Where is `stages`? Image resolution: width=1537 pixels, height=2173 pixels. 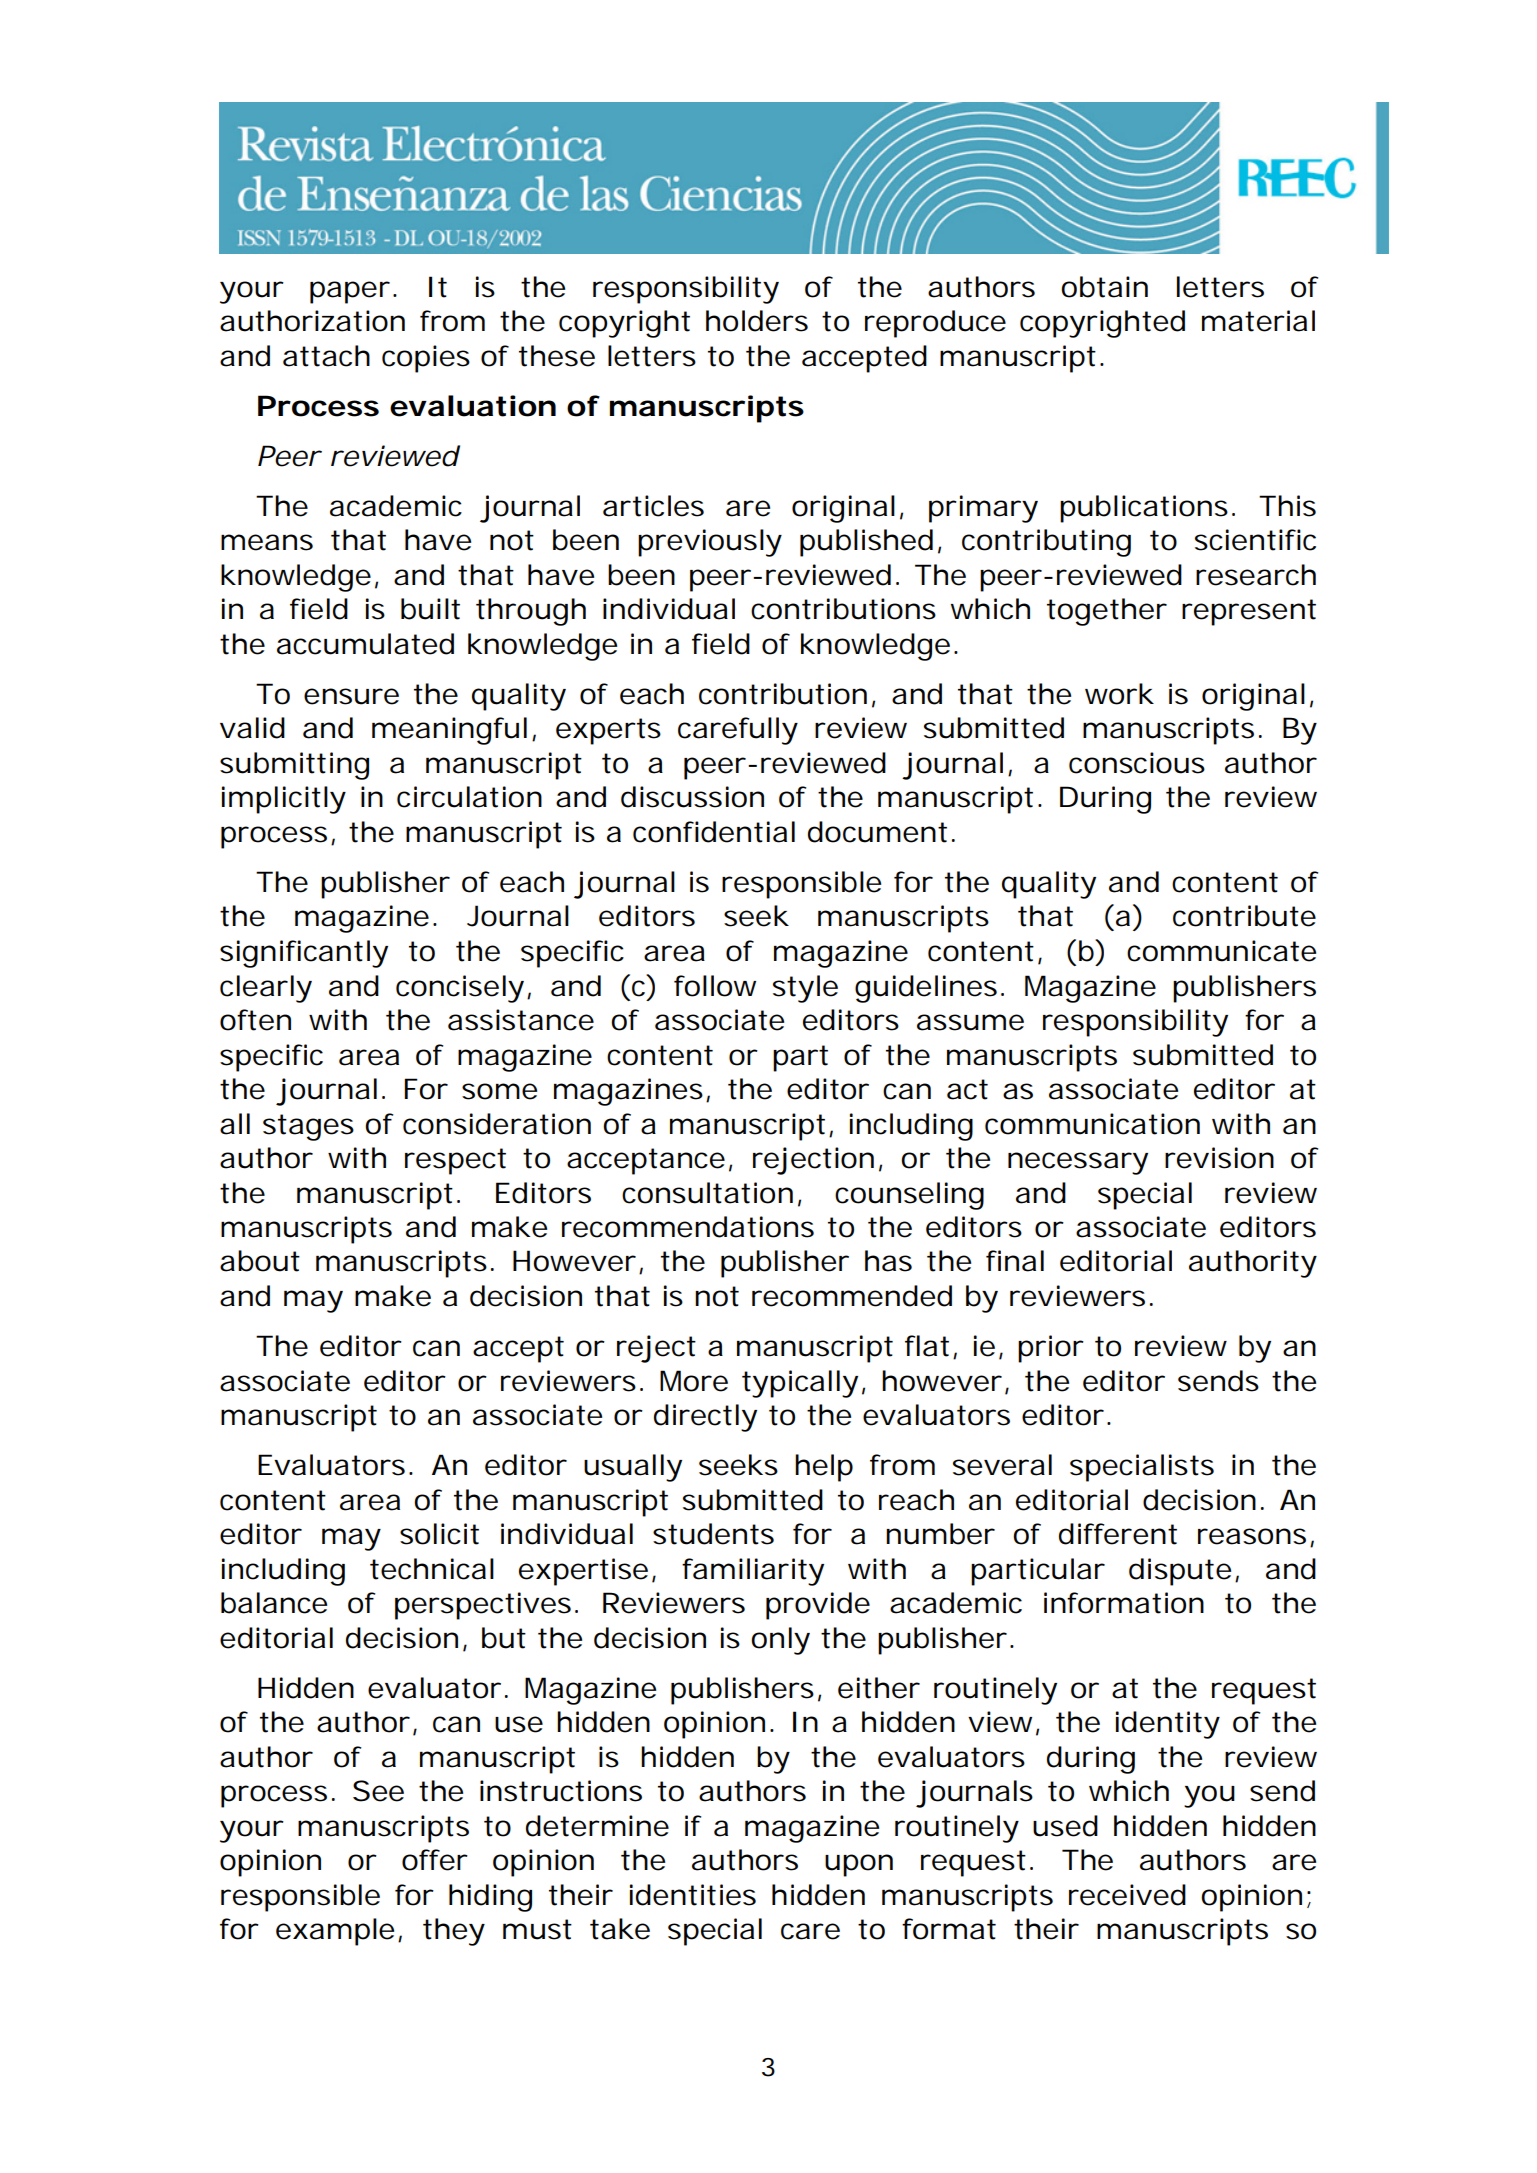 stages is located at coordinates (308, 1127).
